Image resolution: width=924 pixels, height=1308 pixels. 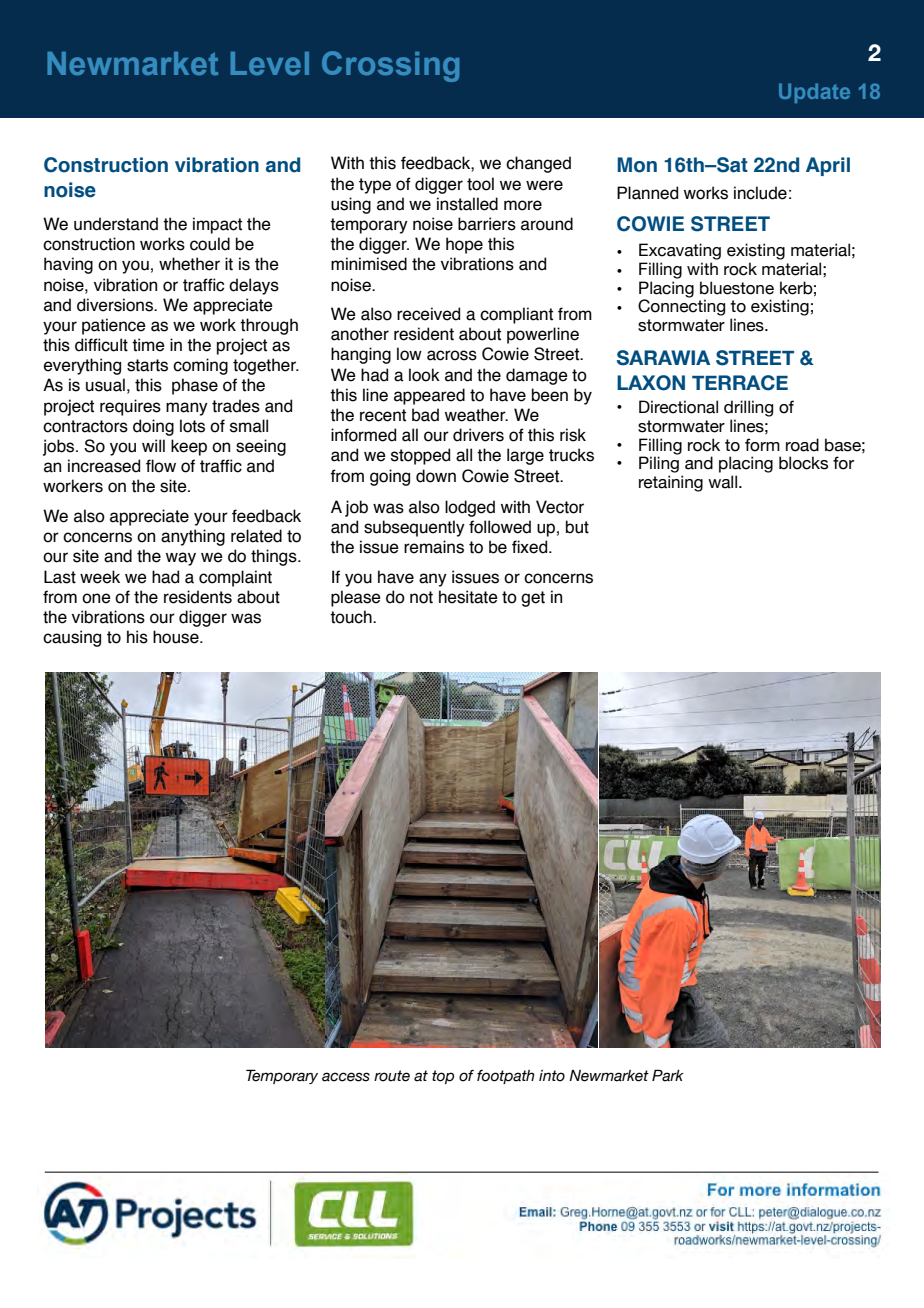 What do you see at coordinates (177, 637) in the screenshot?
I see `house` at bounding box center [177, 637].
